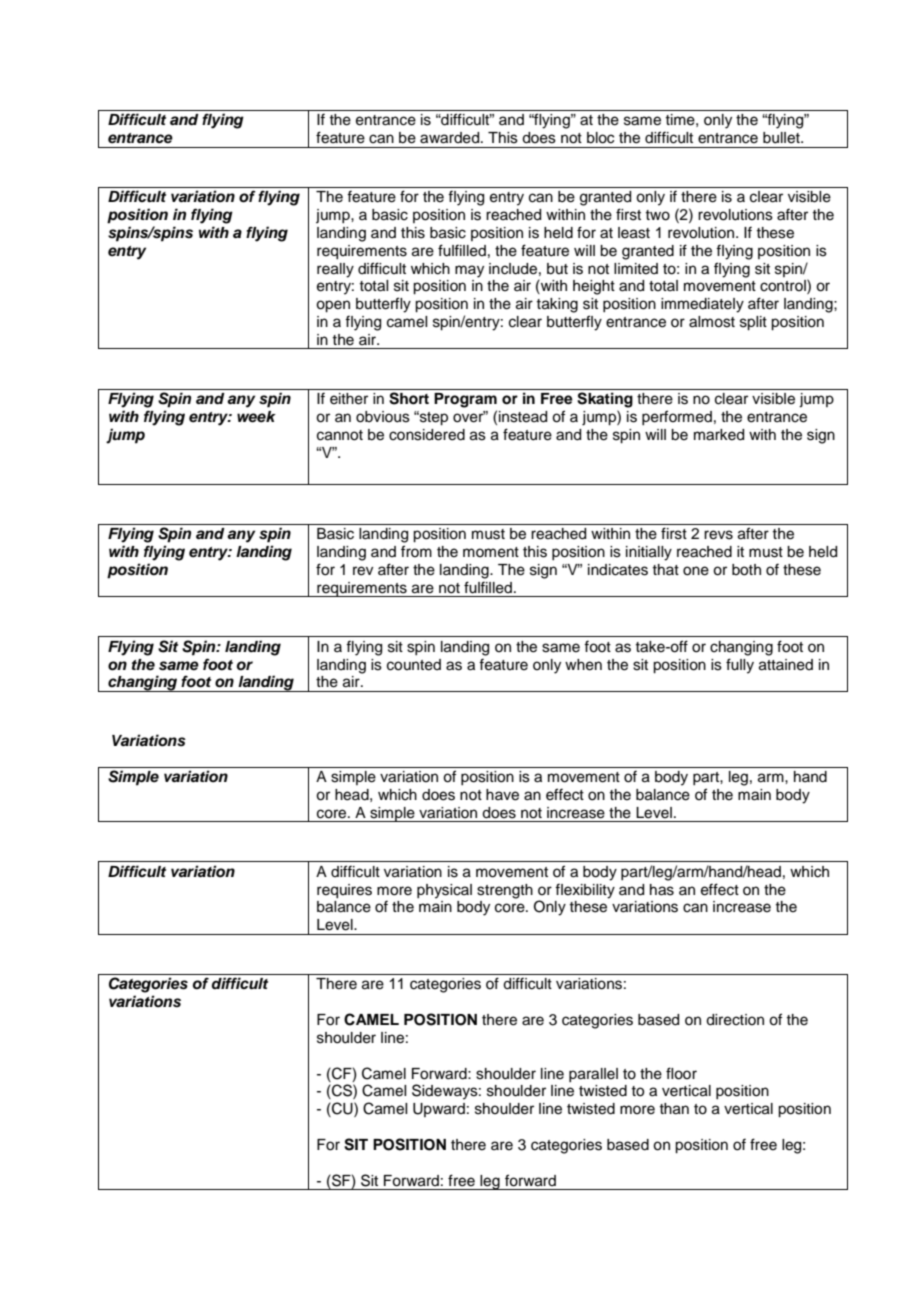 This document has height=1308, width=924. Describe the element at coordinates (719, 435) in the document. I see `marked` at that location.
